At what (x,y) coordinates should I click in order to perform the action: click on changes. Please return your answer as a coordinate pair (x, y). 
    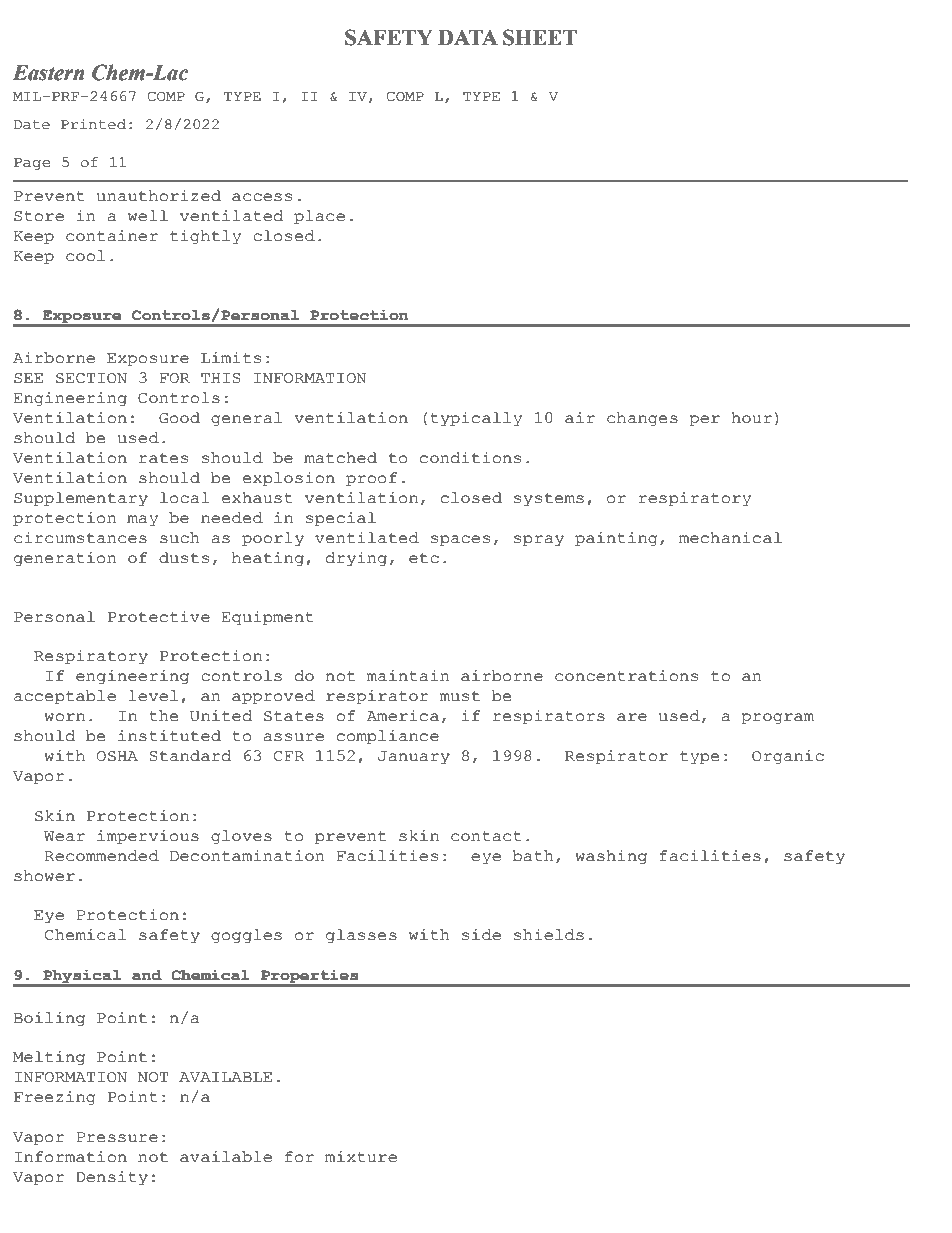
    Looking at the image, I should click on (642, 419).
